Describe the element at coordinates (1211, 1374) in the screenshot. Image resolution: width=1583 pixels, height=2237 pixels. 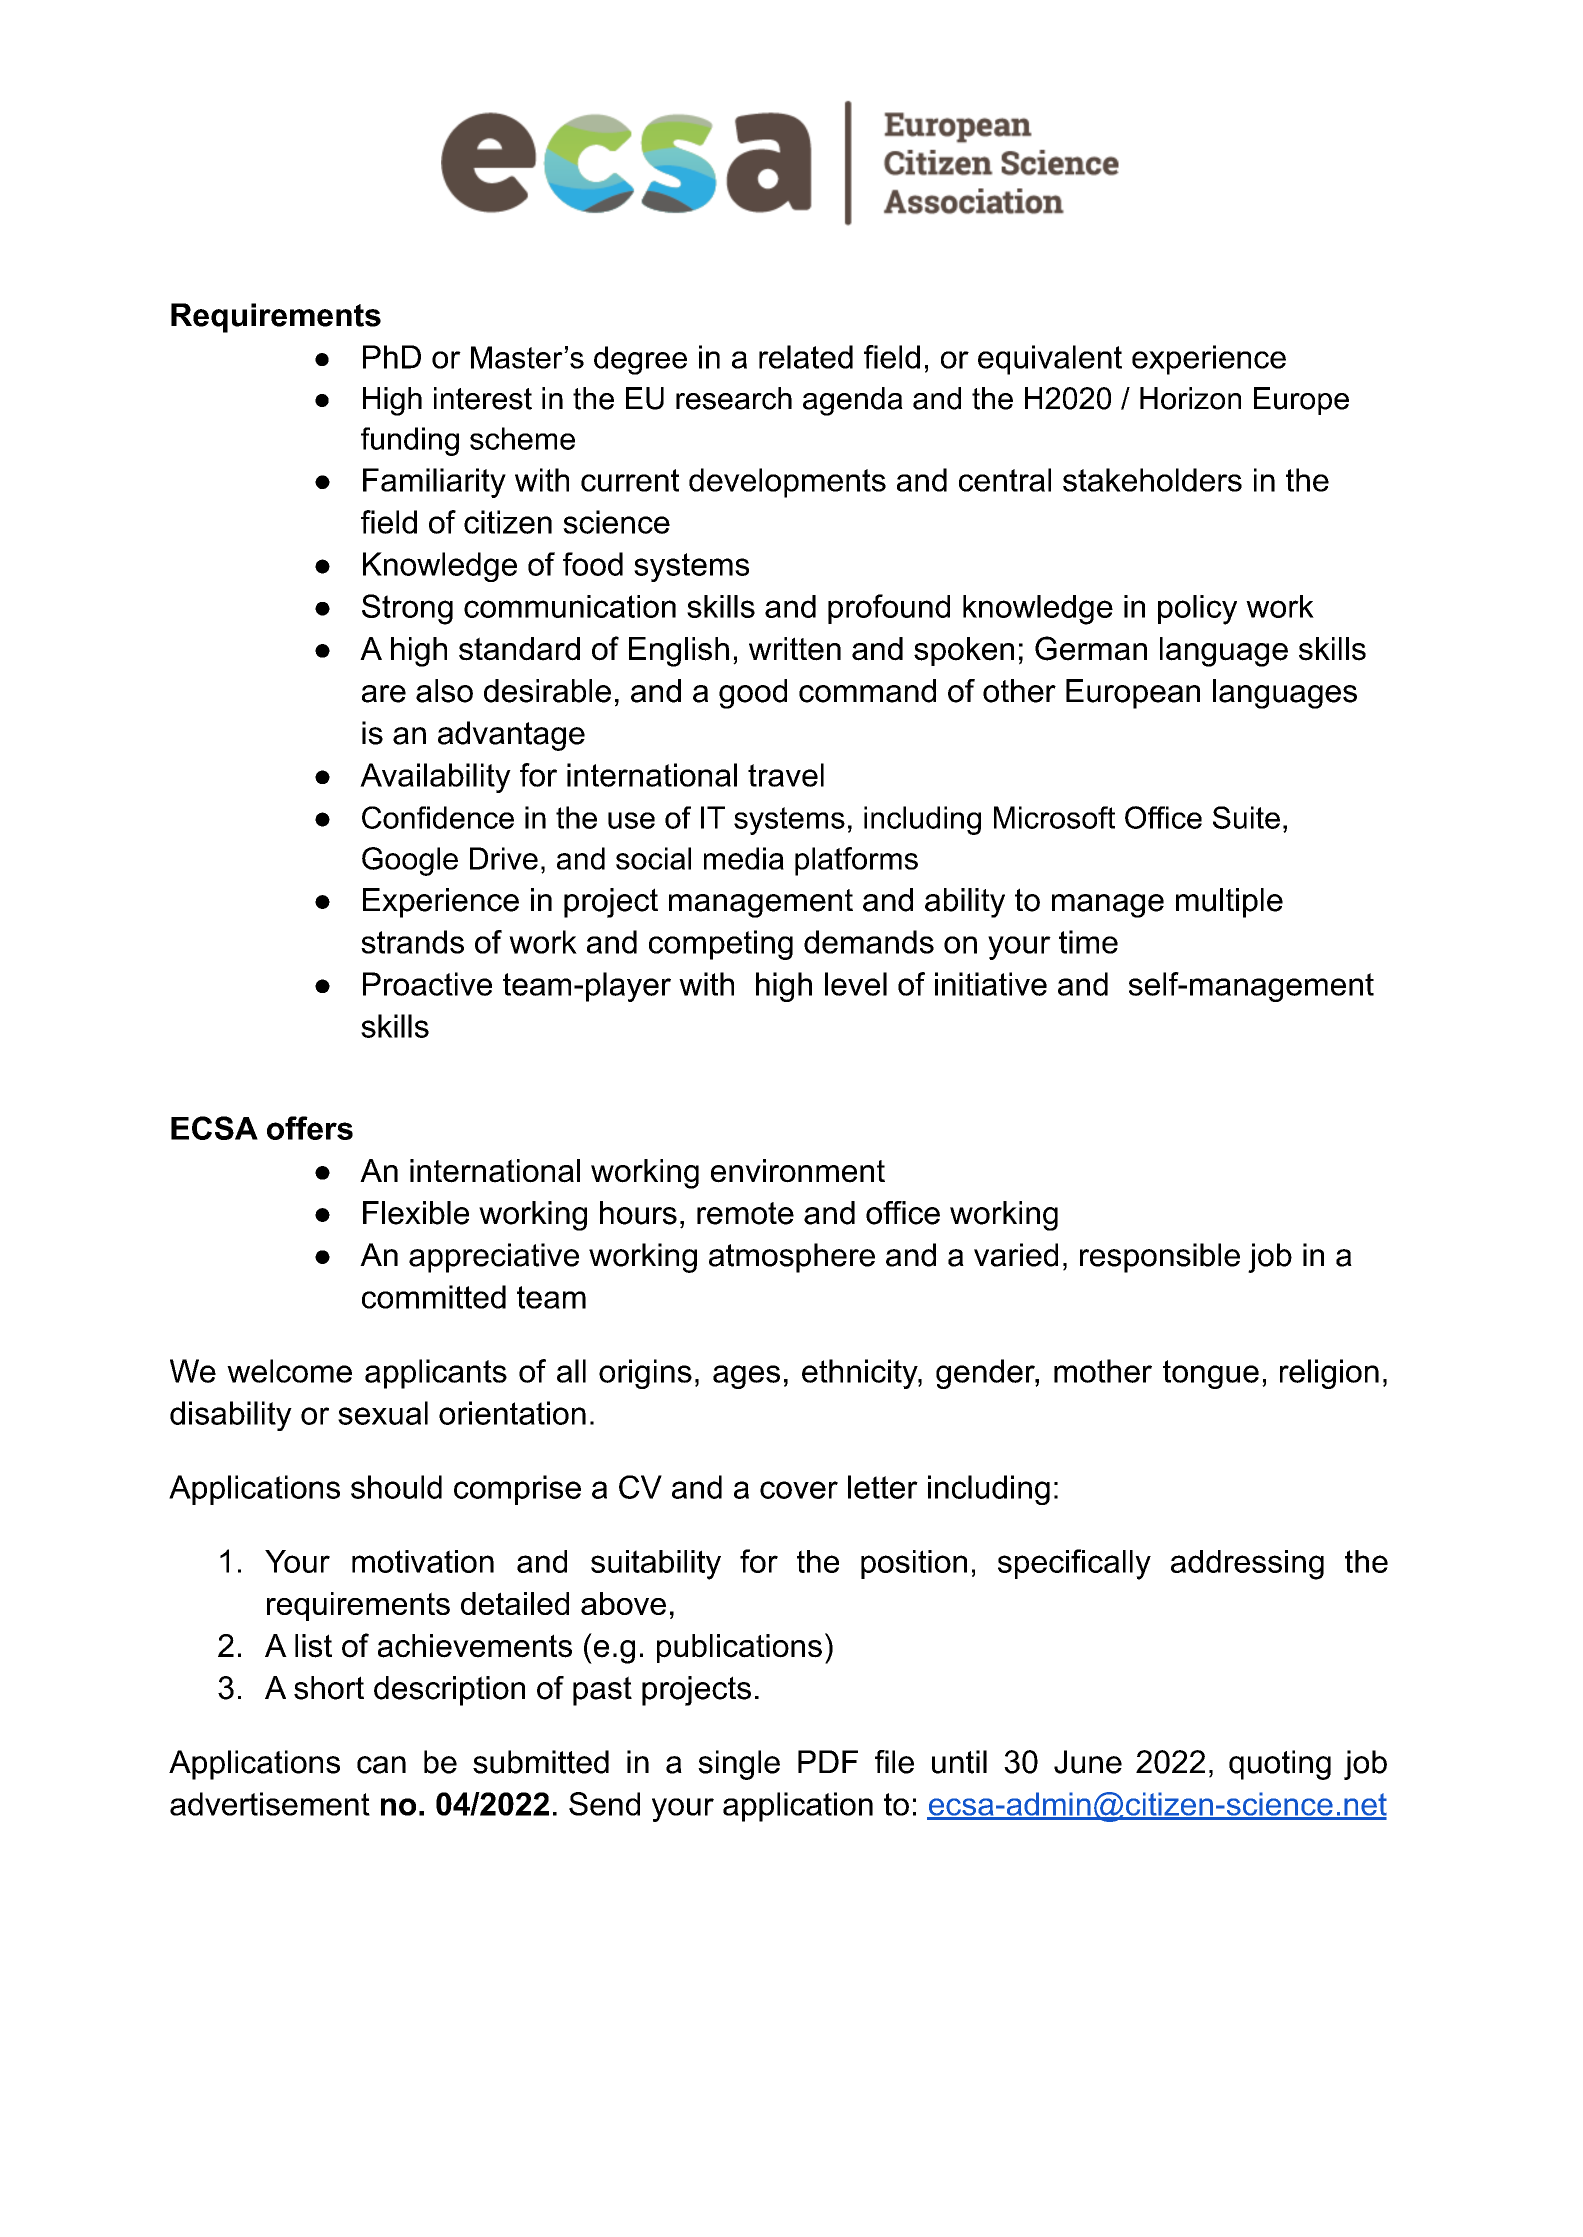
I see `tongue` at that location.
